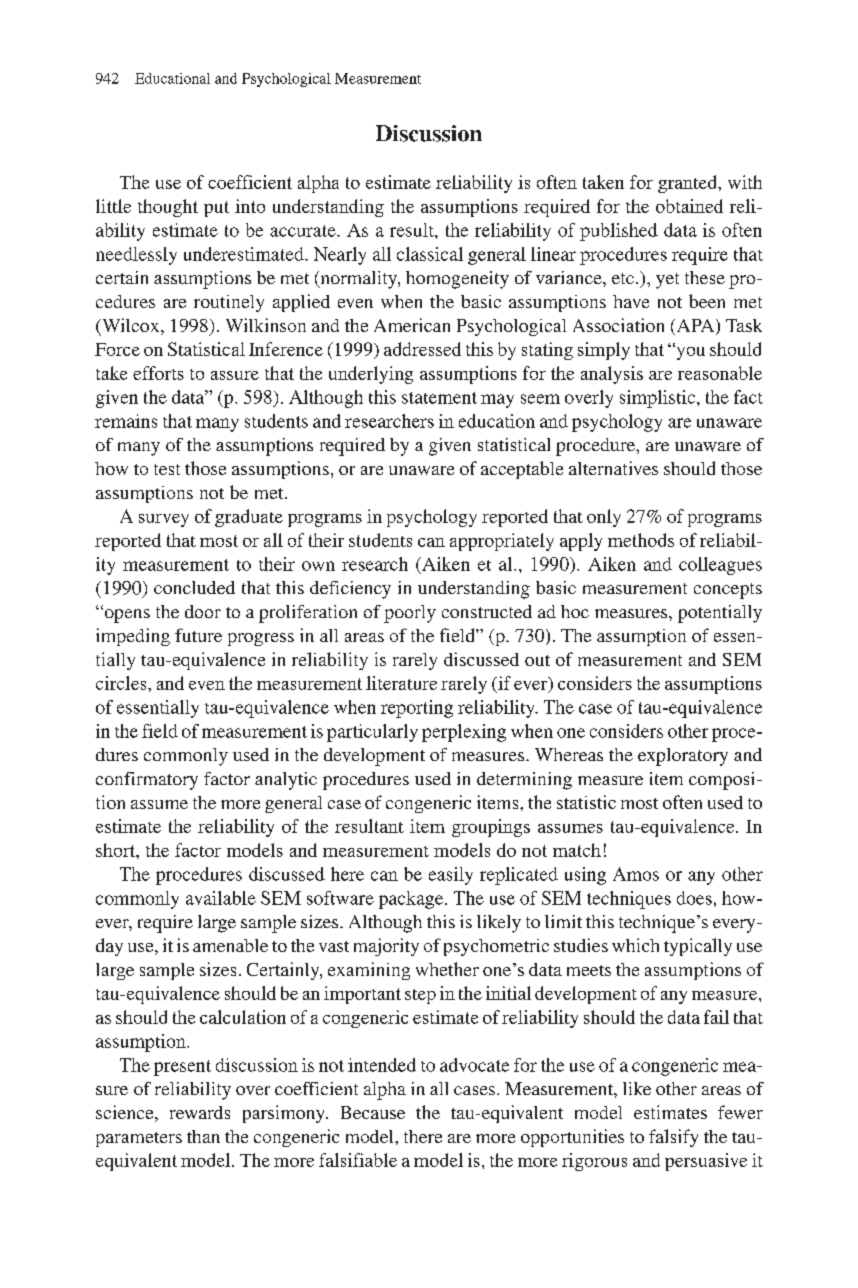  Describe the element at coordinates (689, 206) in the image. I see `obtained` at that location.
